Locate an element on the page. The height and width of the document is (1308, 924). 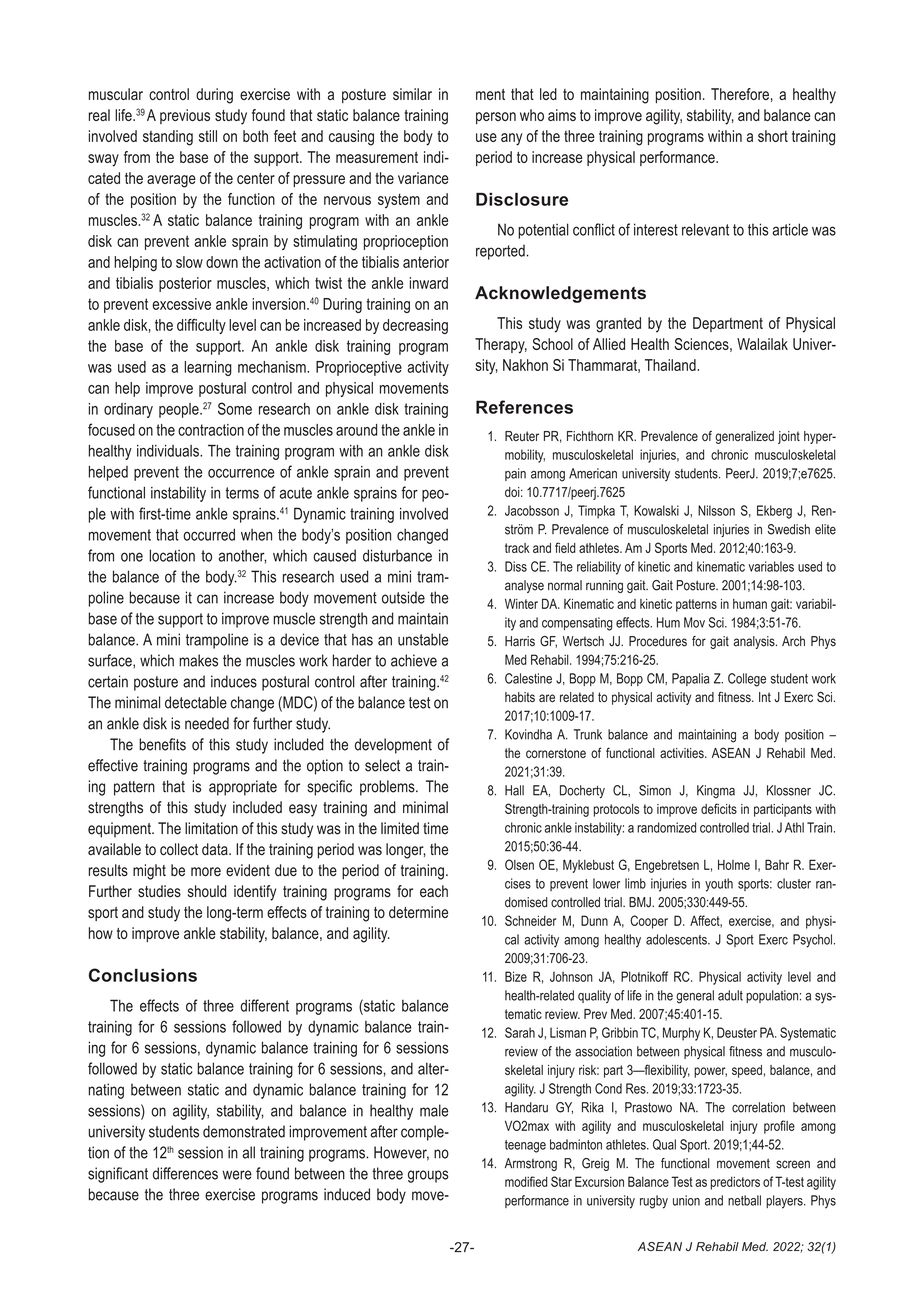
short is located at coordinates (773, 136).
